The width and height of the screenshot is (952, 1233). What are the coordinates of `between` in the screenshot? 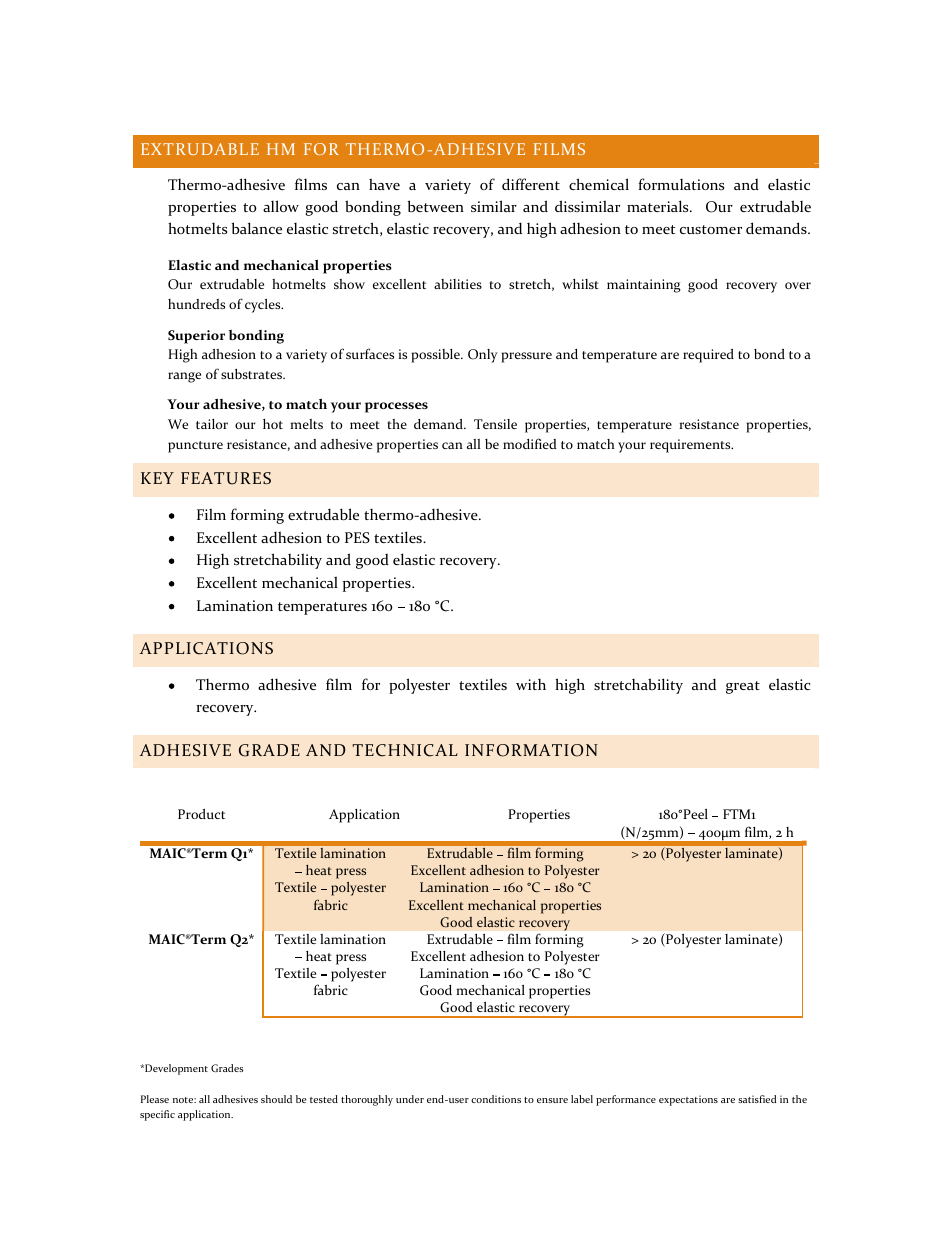 It's located at (436, 206).
